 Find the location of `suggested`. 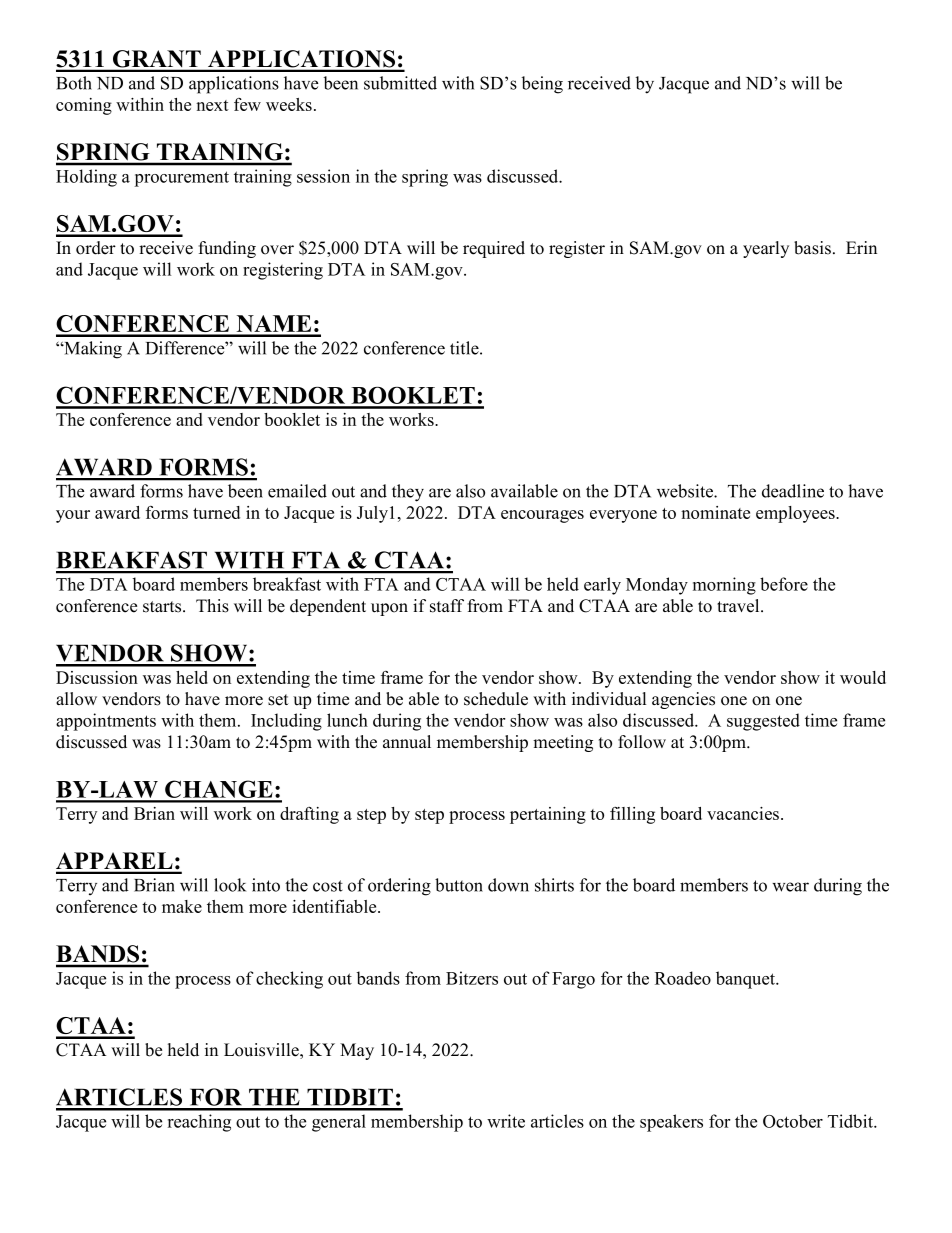

suggested is located at coordinates (763, 722).
